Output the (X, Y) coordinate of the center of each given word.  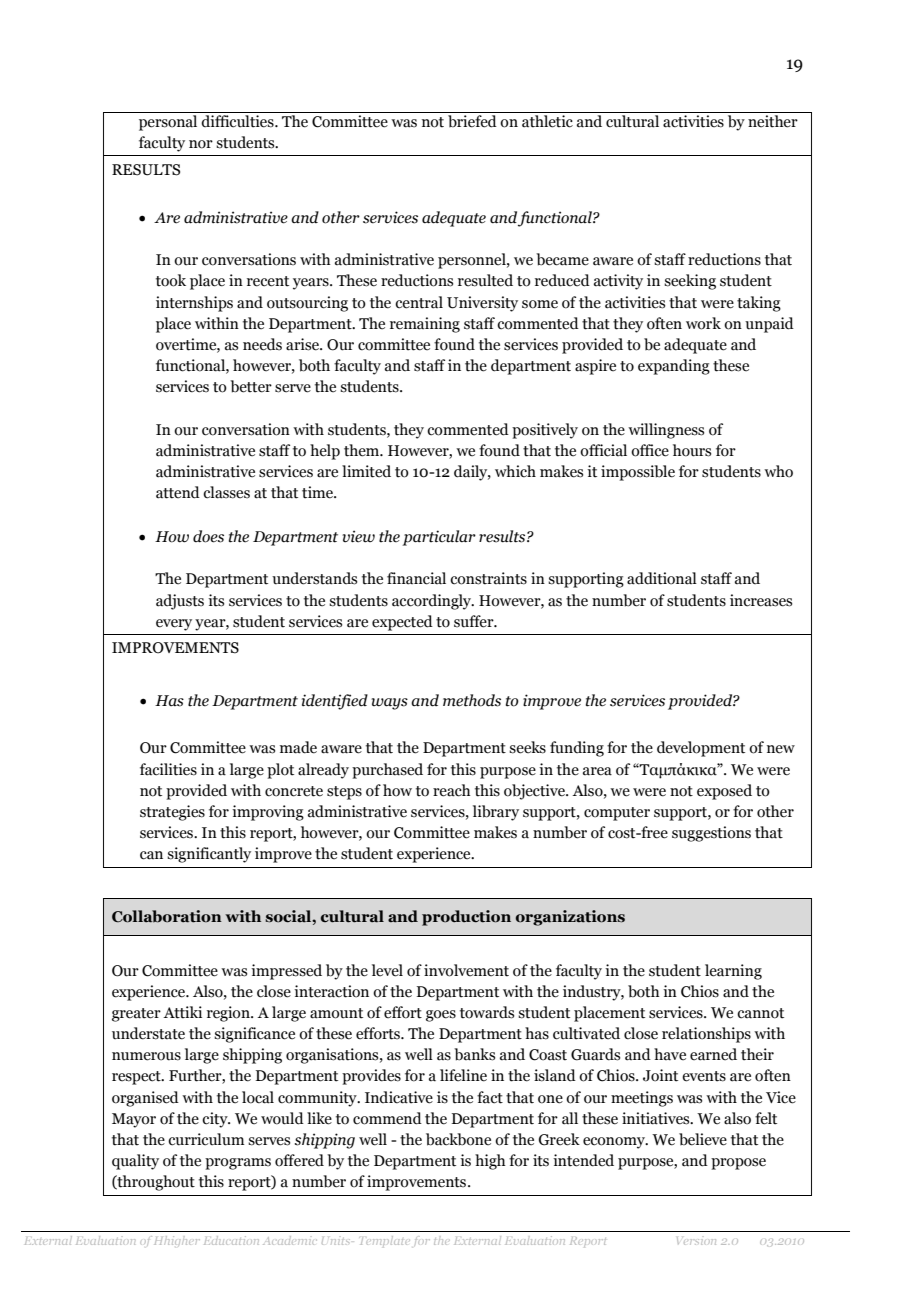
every (174, 625)
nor (201, 144)
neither (773, 120)
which (515, 471)
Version (696, 1241)
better (251, 386)
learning (733, 972)
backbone (458, 1139)
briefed (472, 120)
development (701, 749)
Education (231, 1240)
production (466, 918)
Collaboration (167, 916)
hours (692, 450)
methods (472, 700)
